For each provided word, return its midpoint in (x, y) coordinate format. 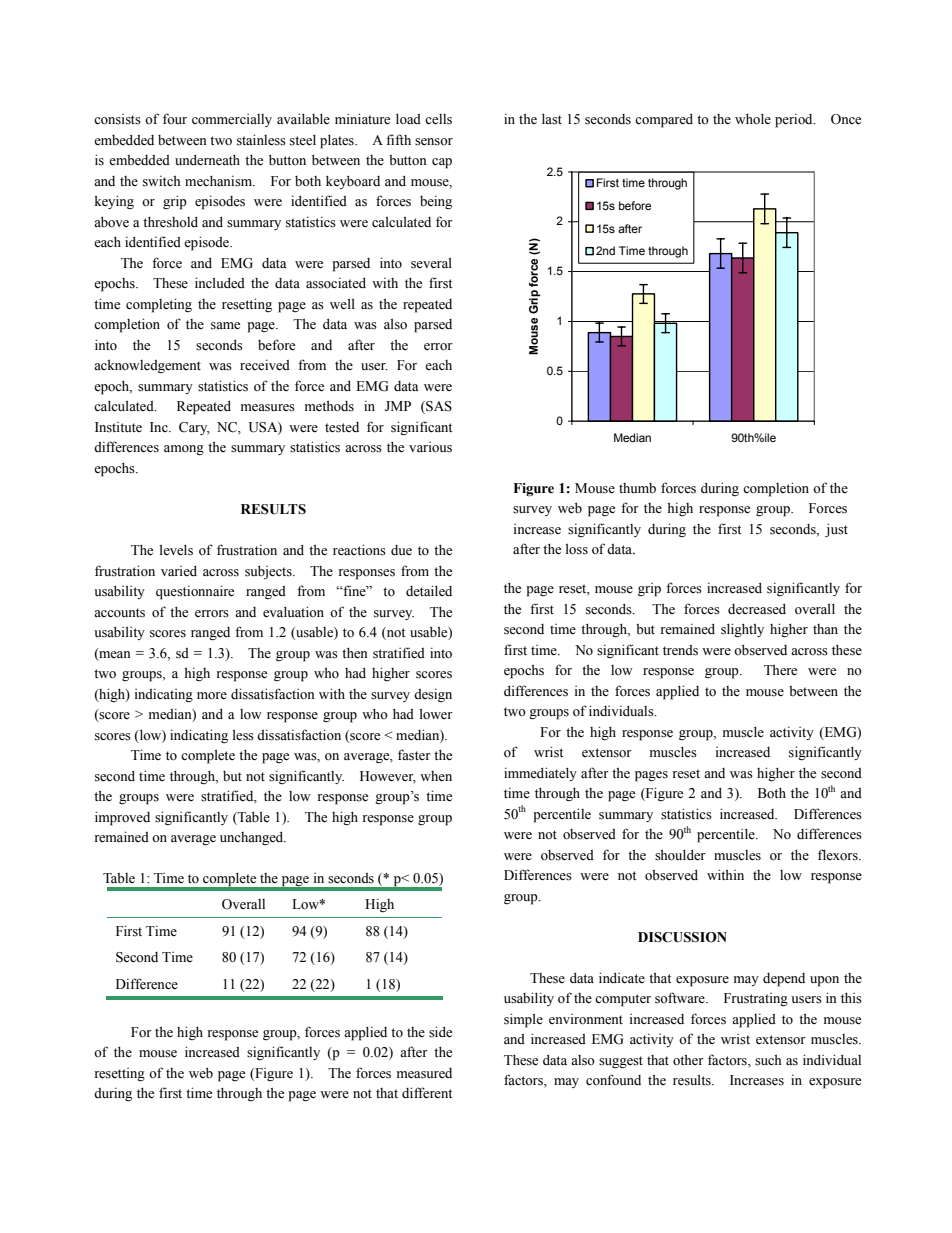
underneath (207, 160)
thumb (637, 488)
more (212, 696)
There (780, 670)
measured (424, 1073)
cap (442, 163)
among (184, 450)
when (436, 776)
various (430, 447)
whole (753, 119)
